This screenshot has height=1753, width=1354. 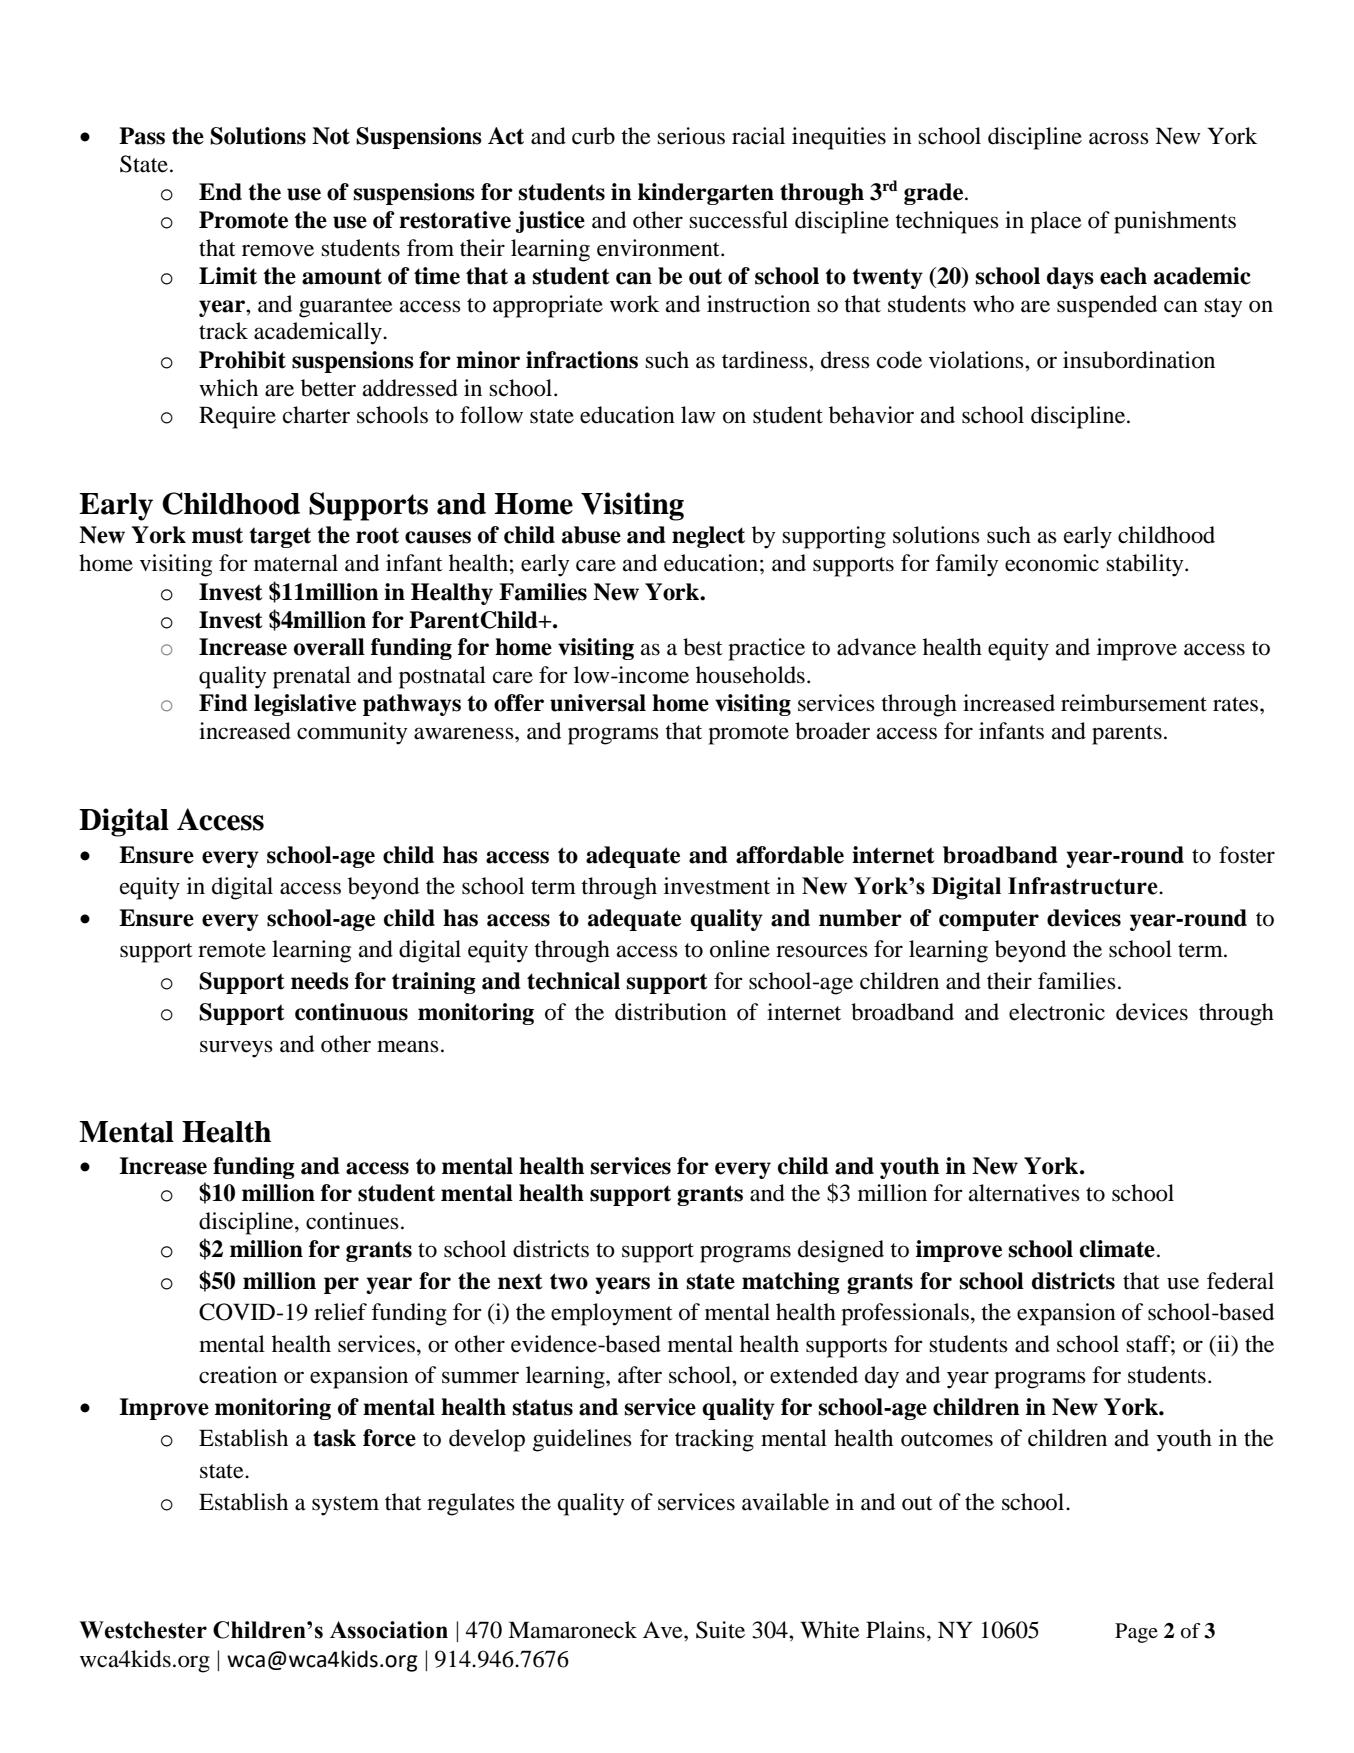 What do you see at coordinates (331, 136) in the screenshot?
I see `Not` at bounding box center [331, 136].
